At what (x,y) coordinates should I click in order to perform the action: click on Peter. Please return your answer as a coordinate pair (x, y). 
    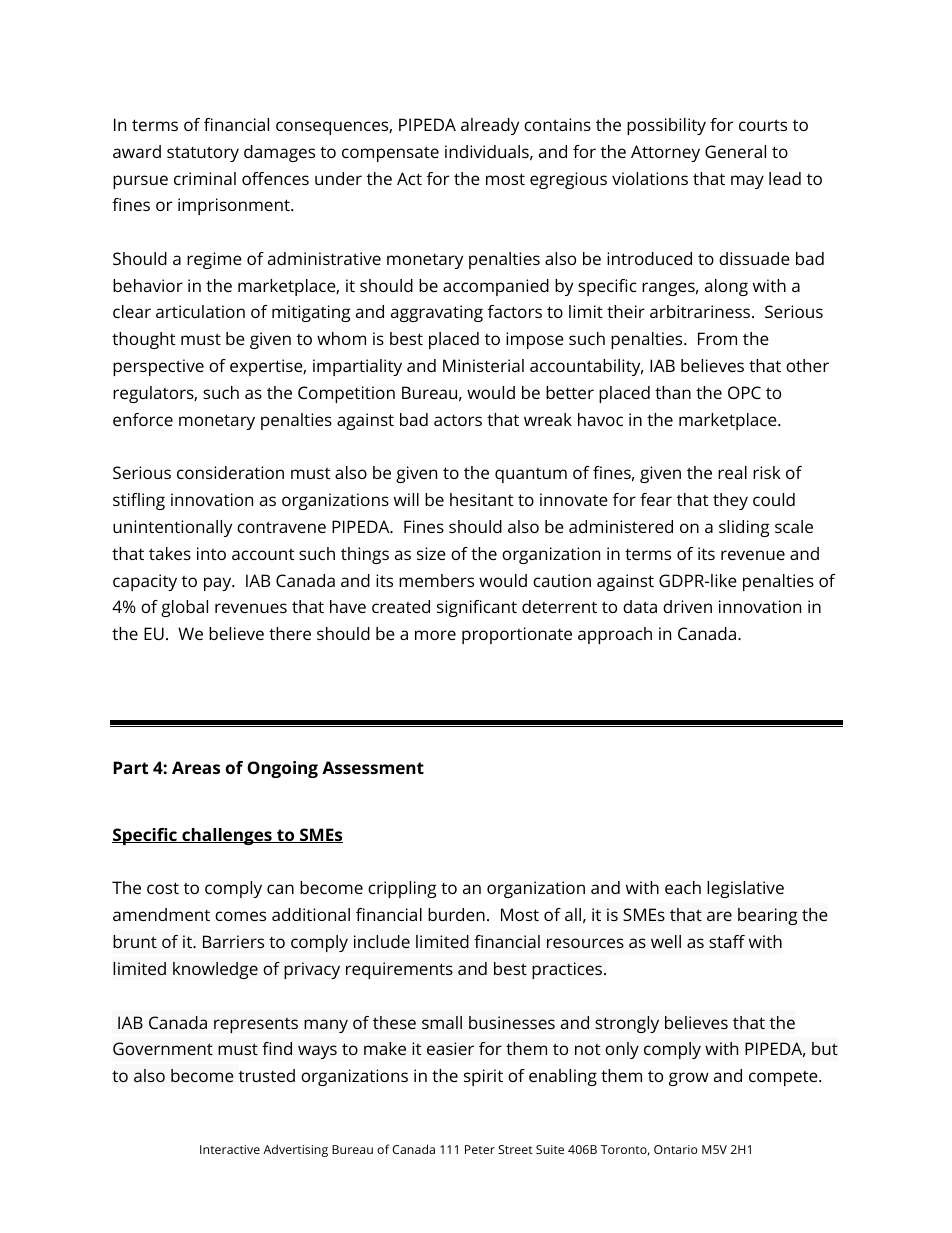
    Looking at the image, I should click on (480, 1149).
